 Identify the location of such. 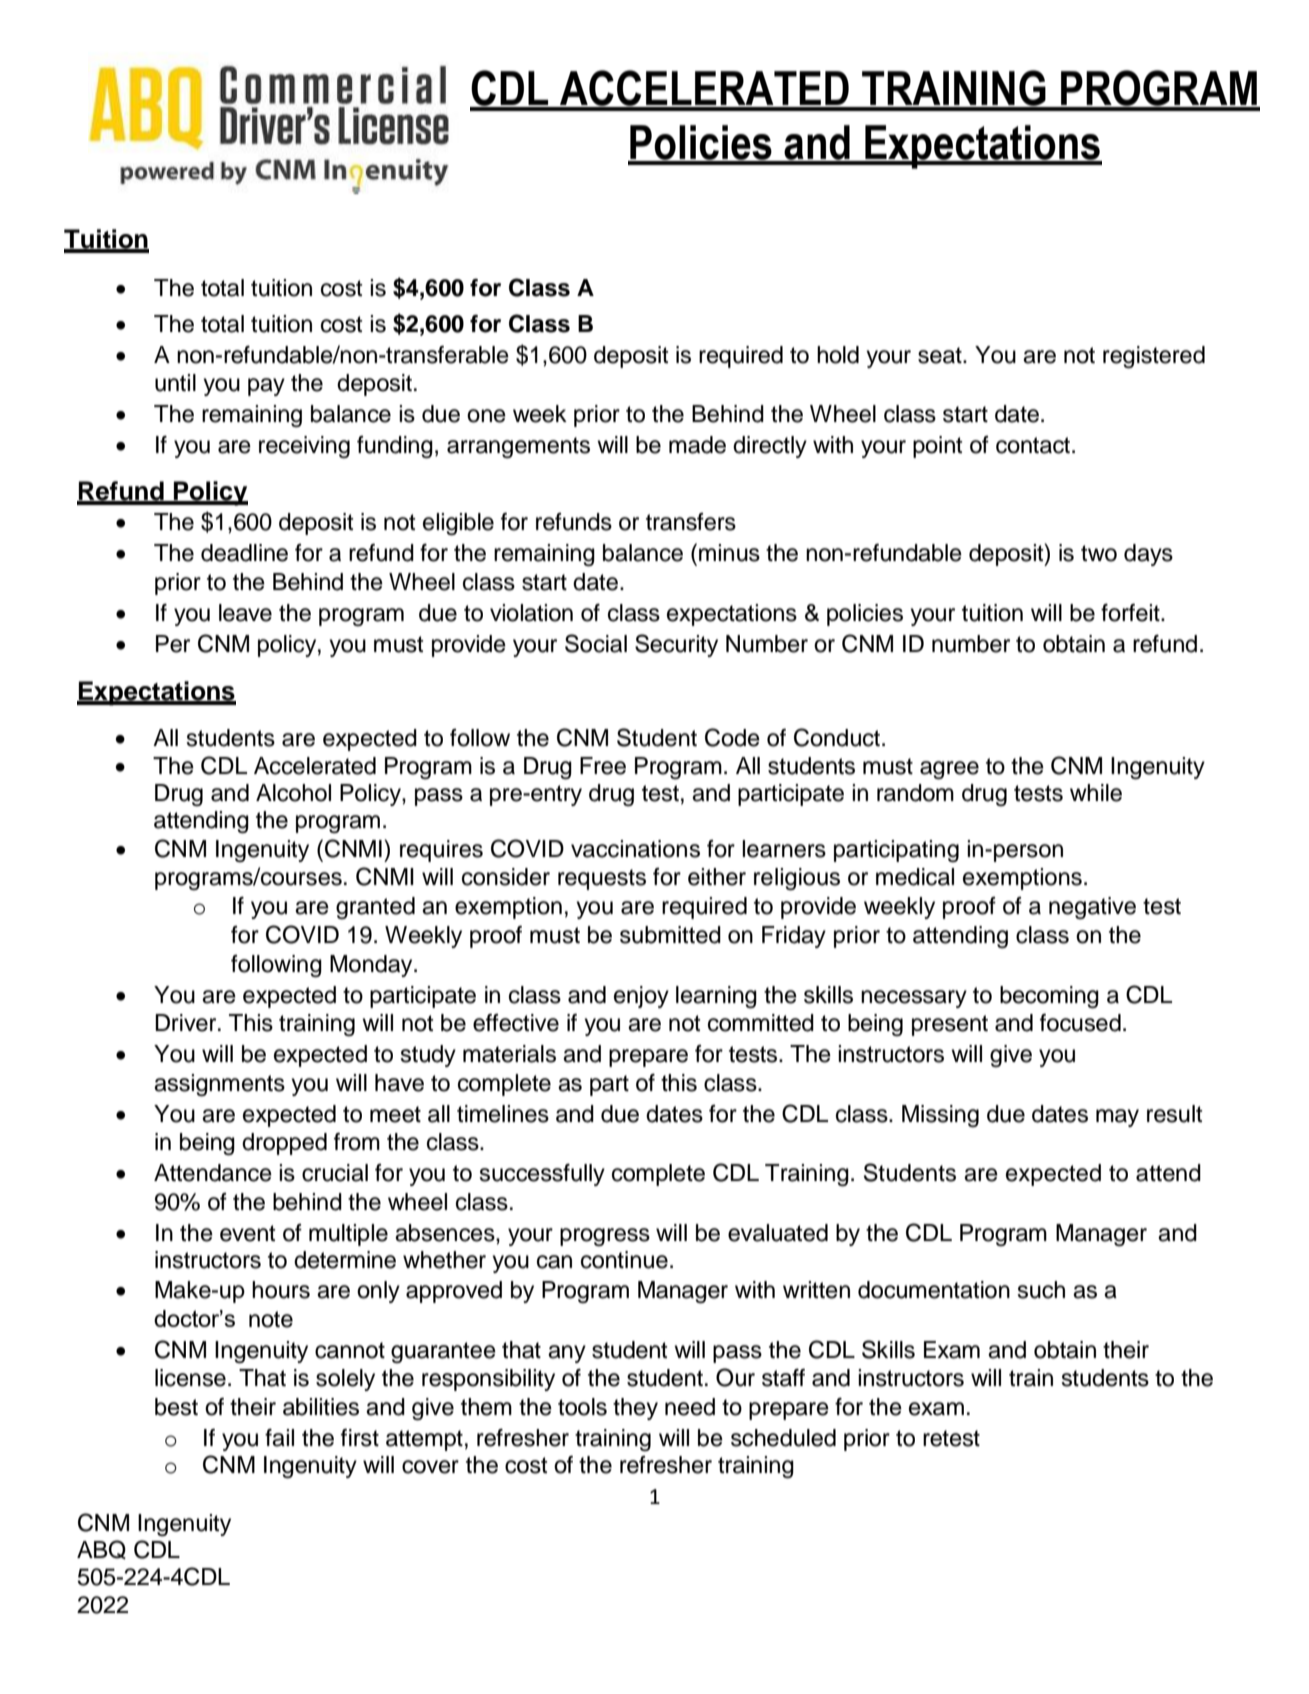
(1041, 1290).
